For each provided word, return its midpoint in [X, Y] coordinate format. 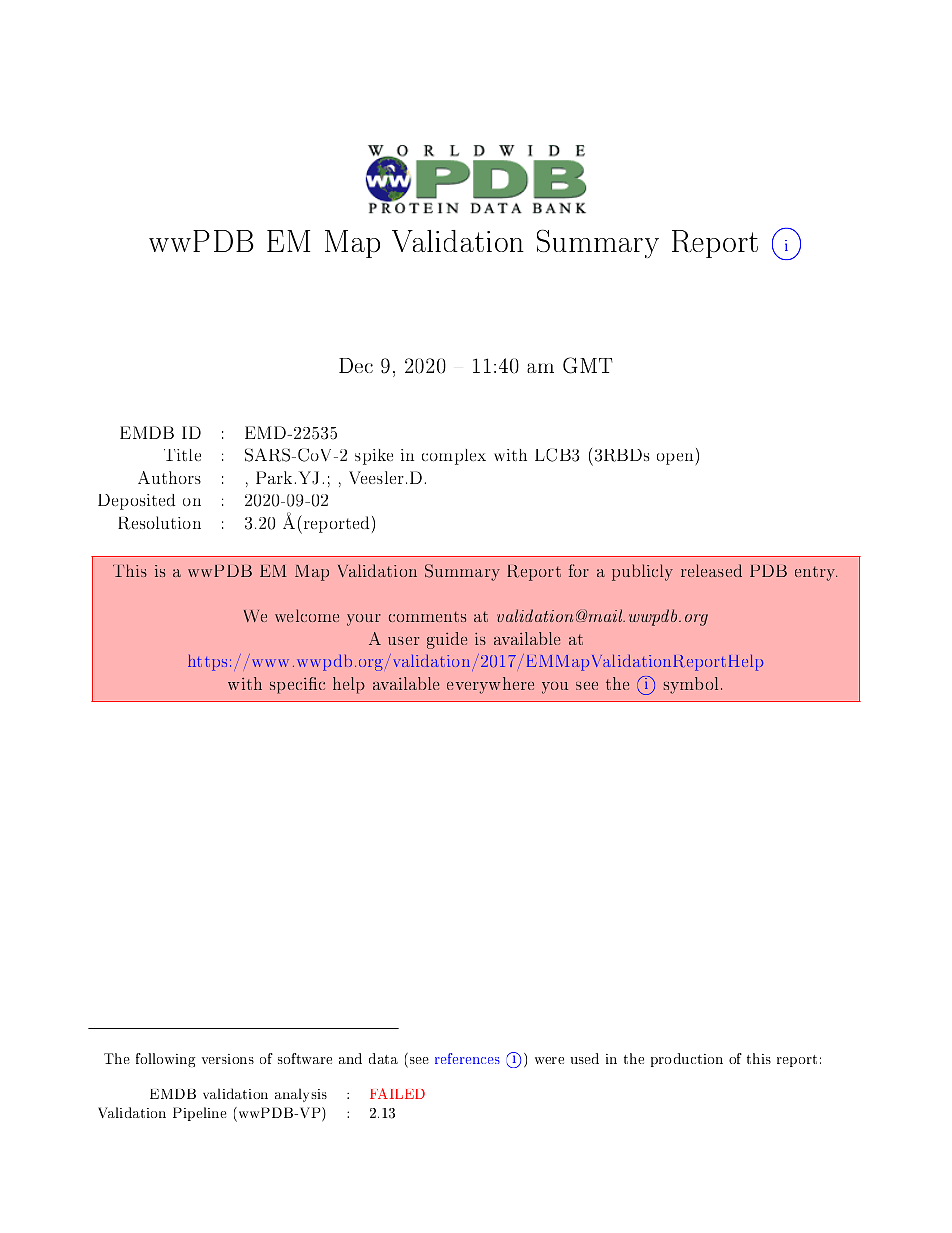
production [687, 1060]
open [675, 459]
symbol [691, 685]
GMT [587, 365]
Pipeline [200, 1114]
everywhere [490, 685]
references [467, 1058]
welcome [307, 615]
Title [182, 455]
